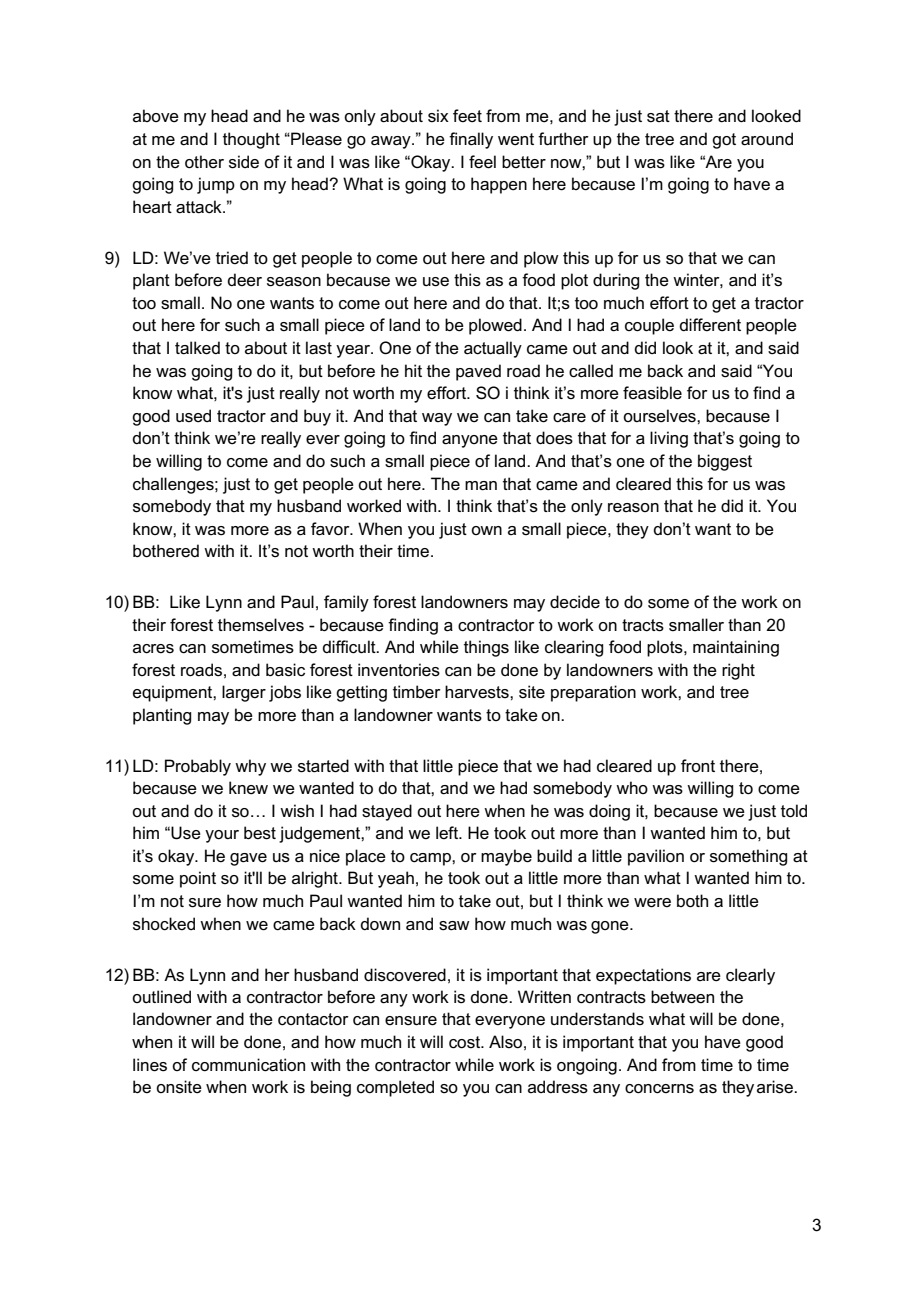 Image resolution: width=924 pixels, height=1308 pixels. What do you see at coordinates (417, 692) in the screenshot?
I see `timber` at bounding box center [417, 692].
